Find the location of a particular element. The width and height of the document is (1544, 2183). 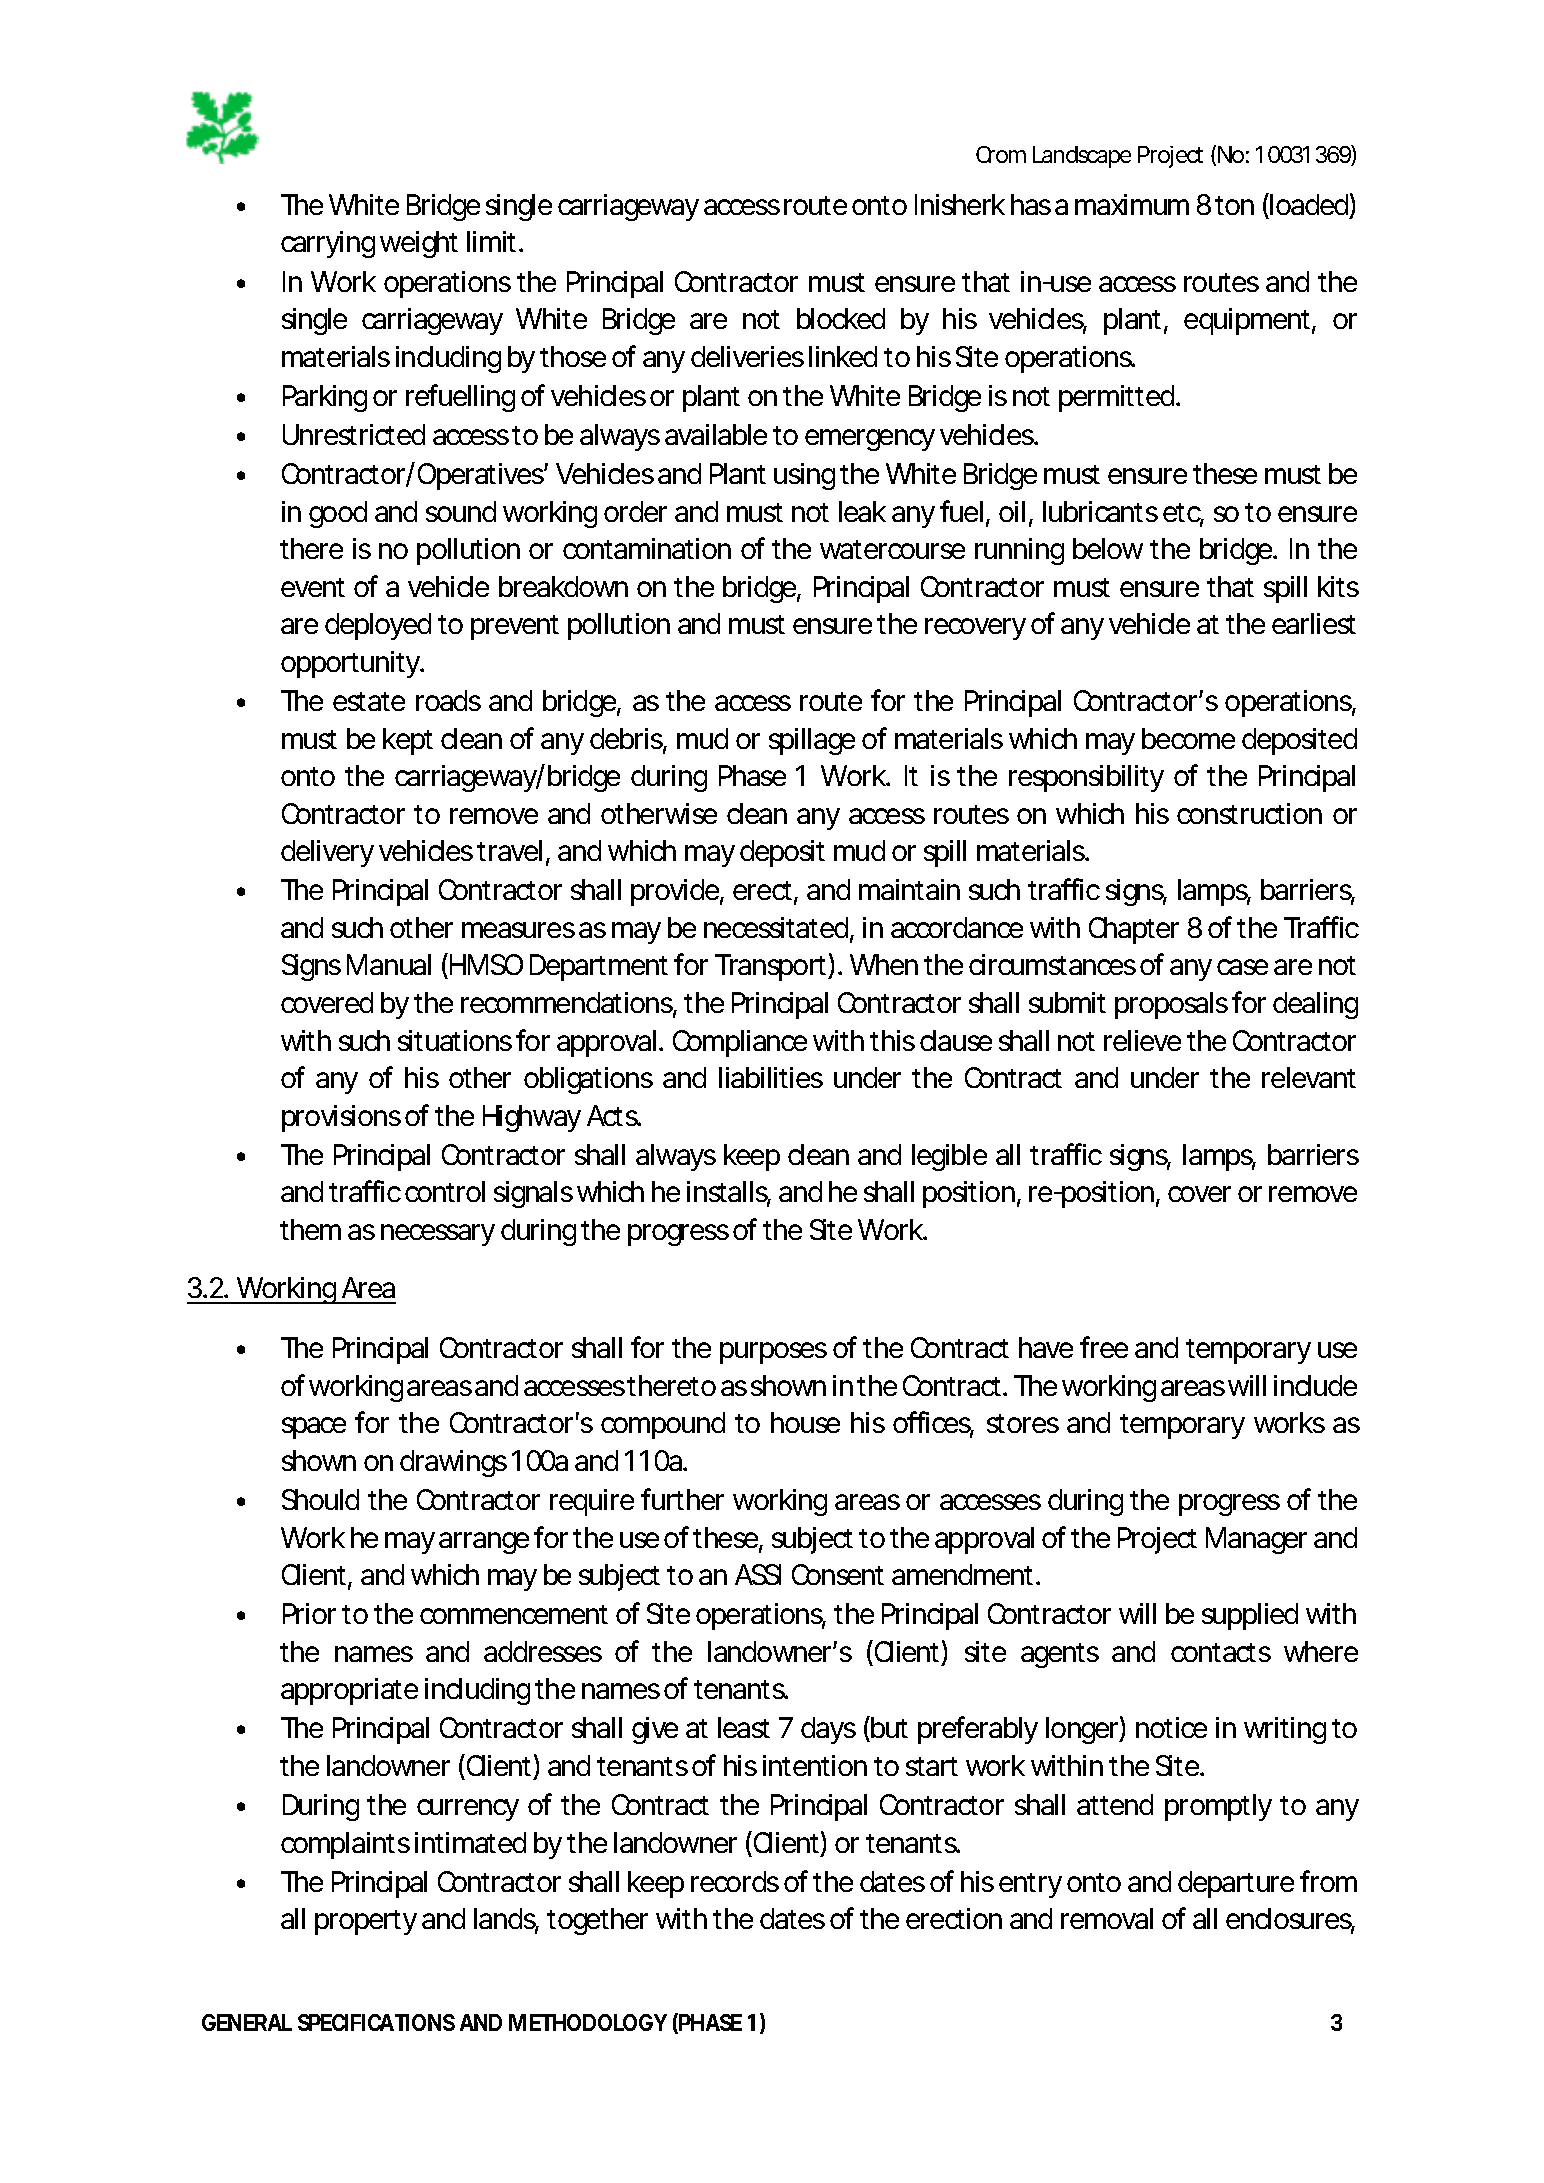

necessitated is located at coordinates (776, 927).
